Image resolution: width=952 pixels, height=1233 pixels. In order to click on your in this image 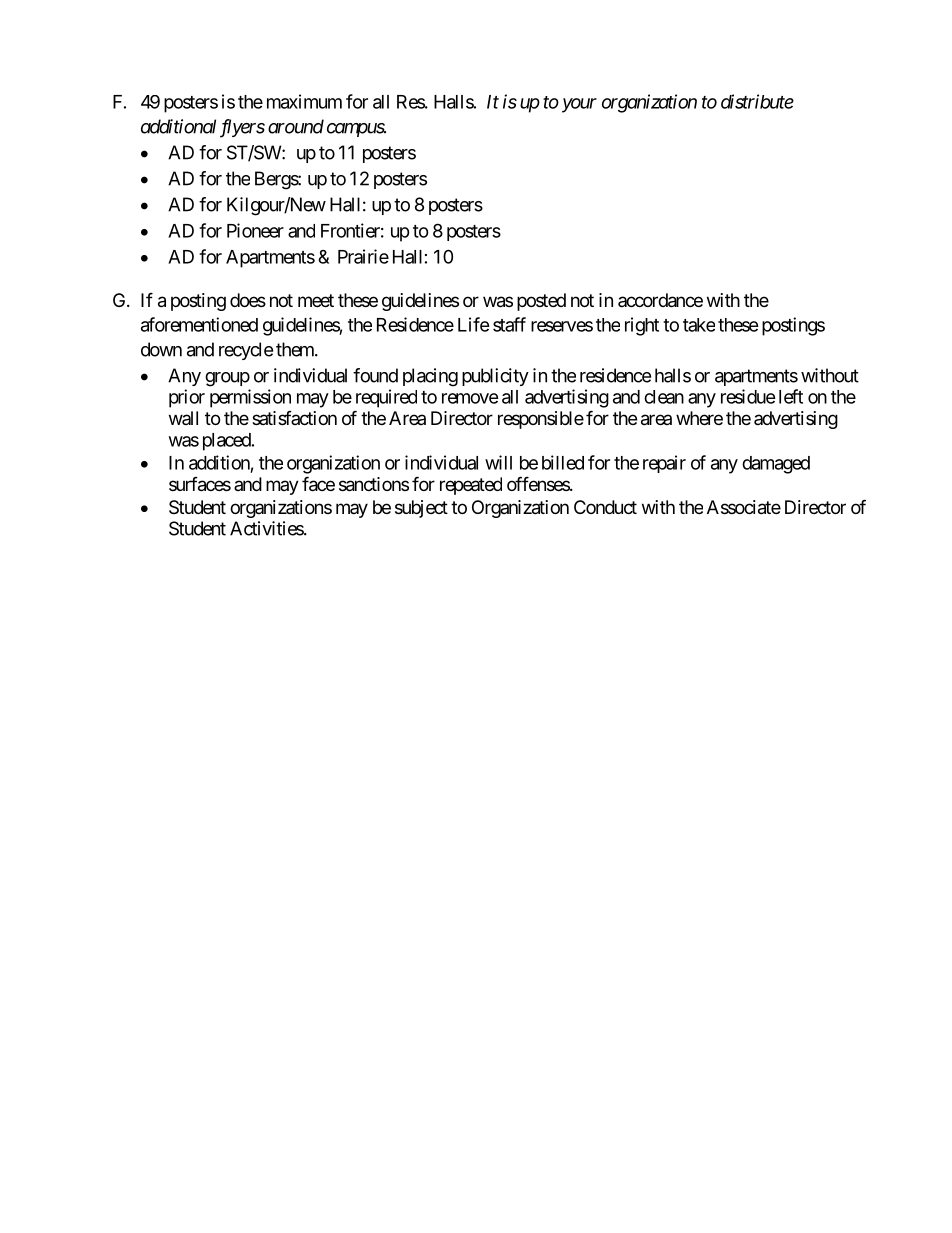, I will do `click(579, 105)`.
